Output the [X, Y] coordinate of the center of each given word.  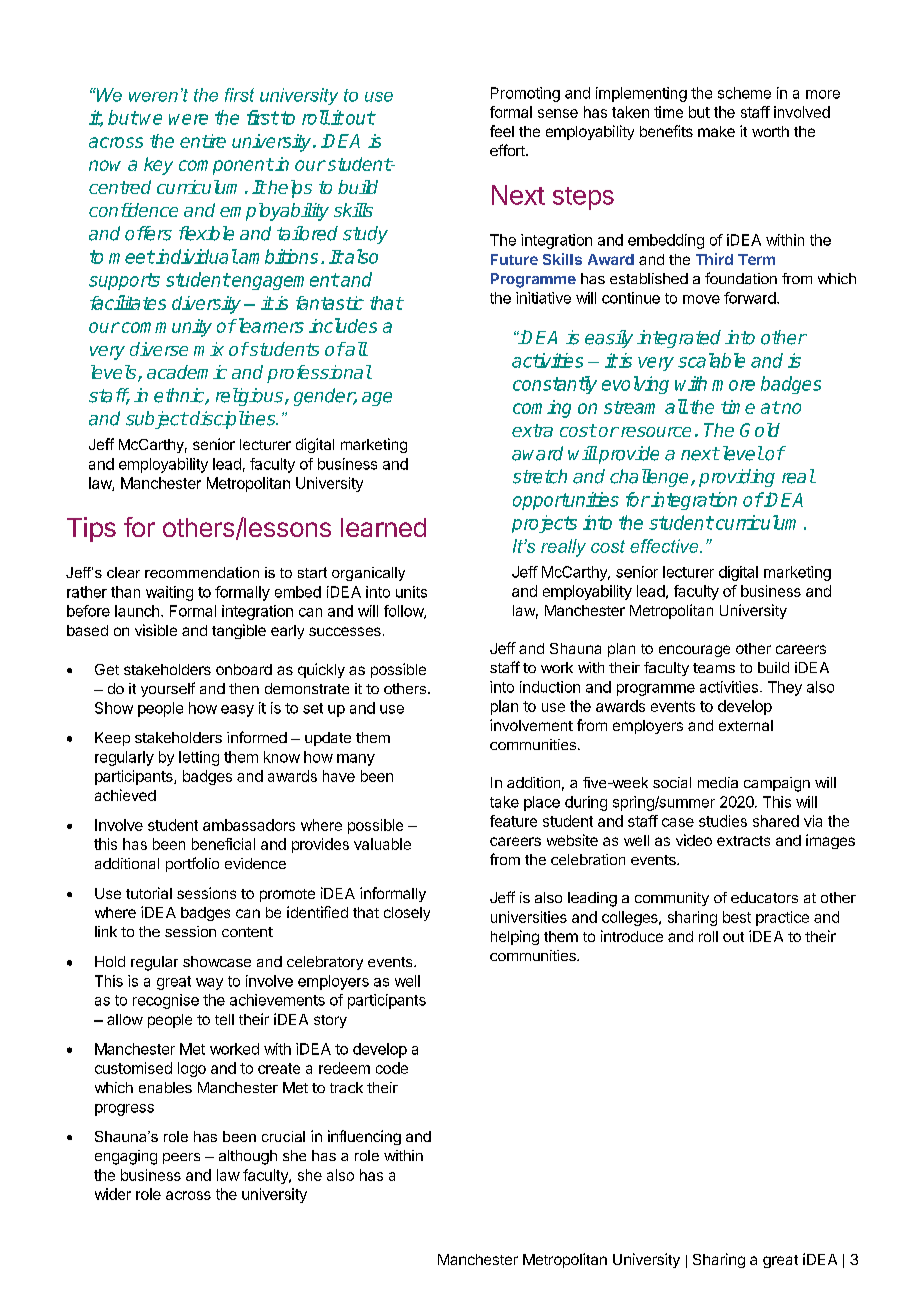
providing [737, 478]
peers [181, 1158]
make [716, 131]
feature [513, 821]
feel [502, 131]
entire [203, 141]
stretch [540, 476]
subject [157, 420]
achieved [125, 795]
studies [723, 821]
